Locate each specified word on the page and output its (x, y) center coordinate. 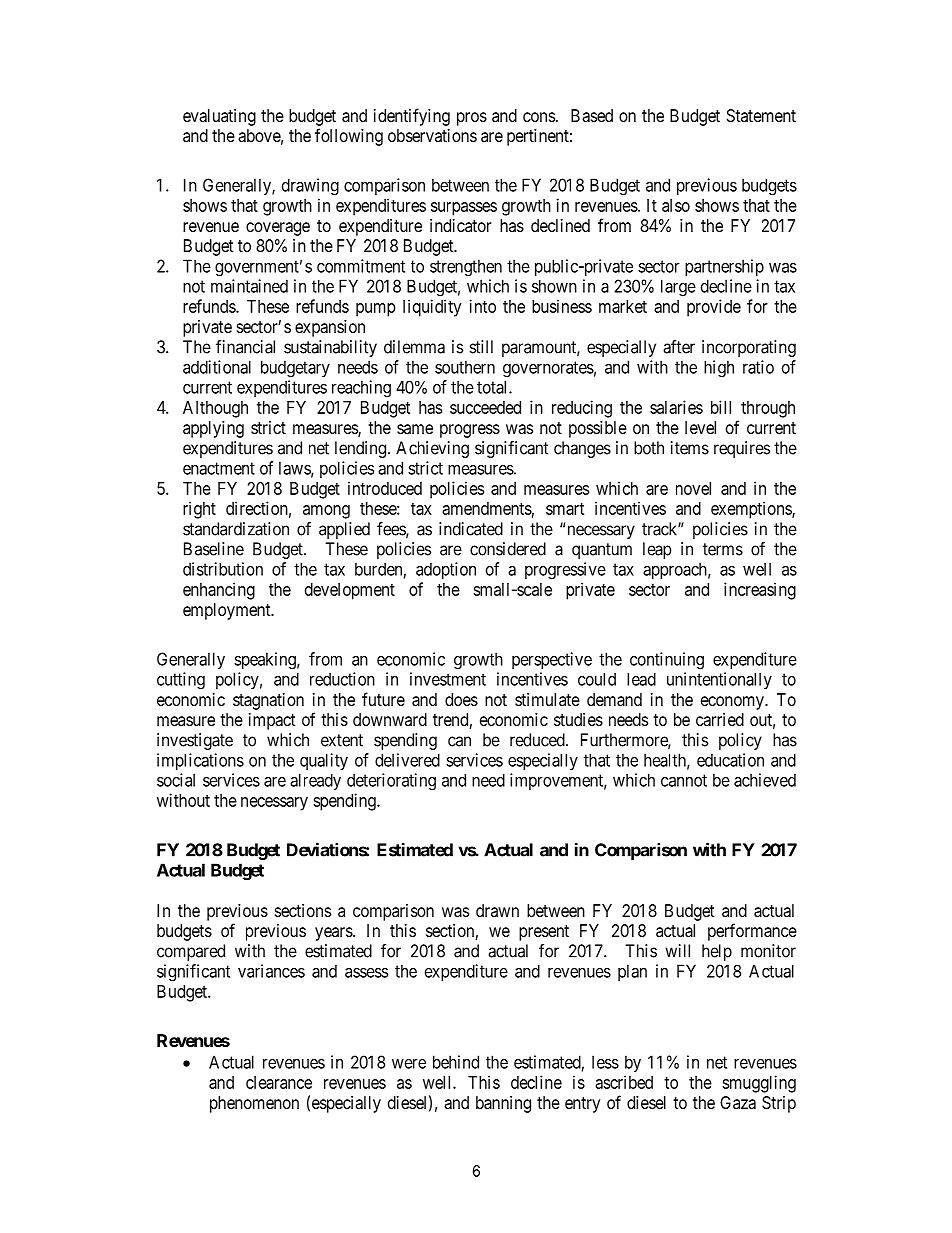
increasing (760, 591)
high (719, 368)
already (315, 781)
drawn (497, 910)
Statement (761, 115)
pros (472, 119)
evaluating (219, 117)
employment (228, 611)
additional (217, 367)
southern (465, 367)
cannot (684, 780)
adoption (446, 570)
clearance (279, 1082)
